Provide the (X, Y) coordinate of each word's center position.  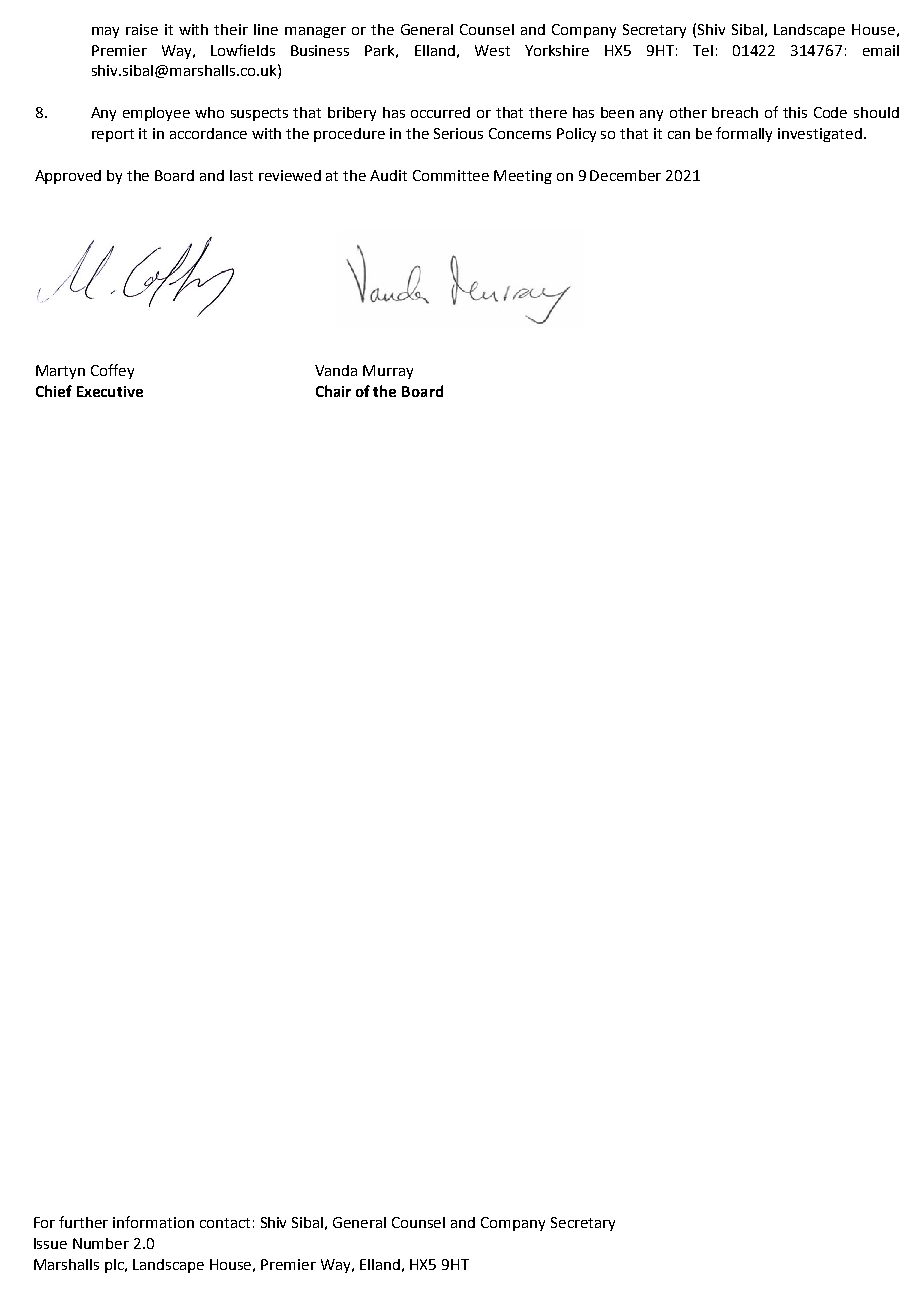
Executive (110, 391)
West (492, 50)
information (153, 1222)
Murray (388, 372)
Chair (333, 391)
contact (225, 1223)
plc (115, 1266)
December (625, 175)
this (795, 112)
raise (142, 29)
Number (101, 1243)
